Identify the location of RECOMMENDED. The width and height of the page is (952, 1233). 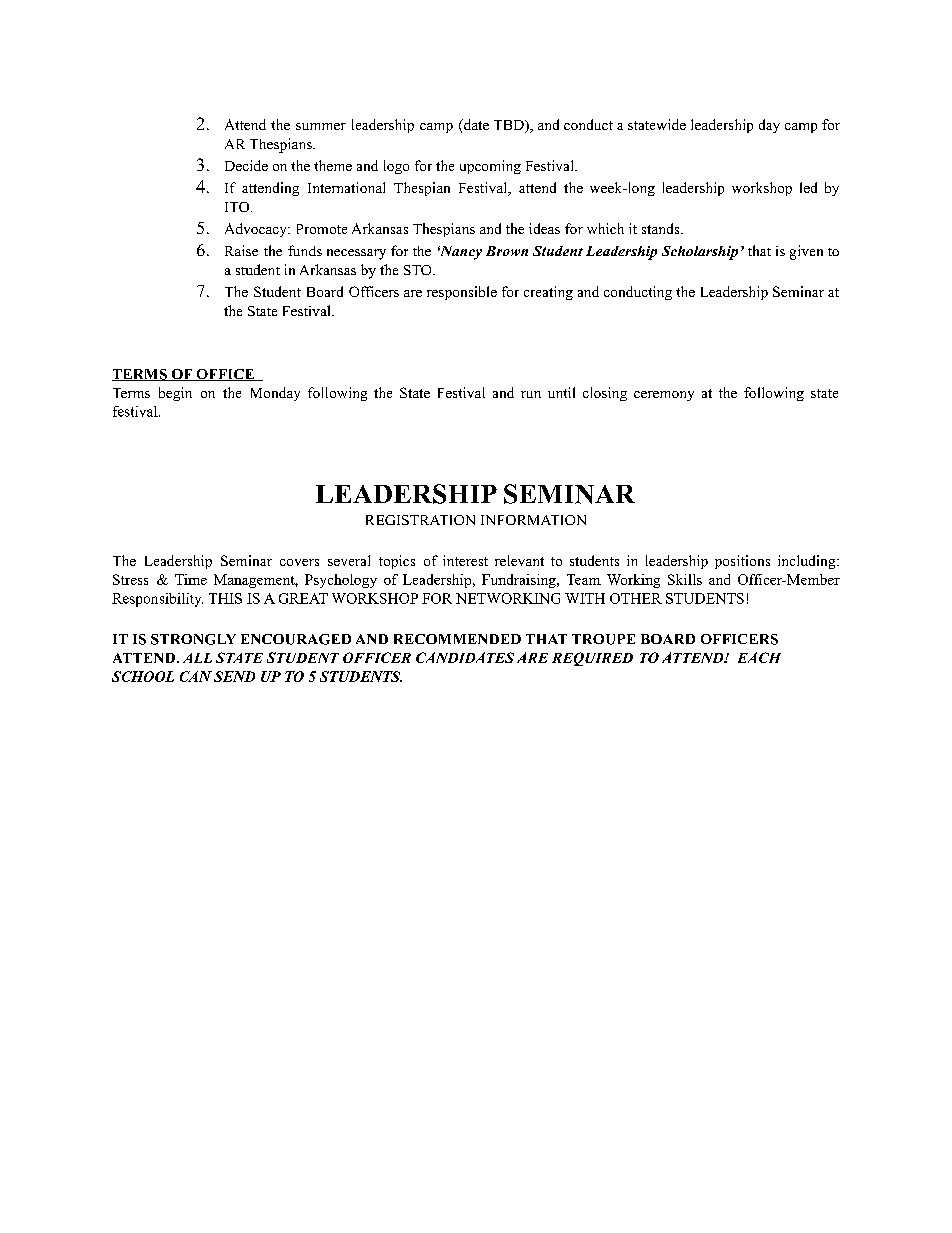
(457, 639).
